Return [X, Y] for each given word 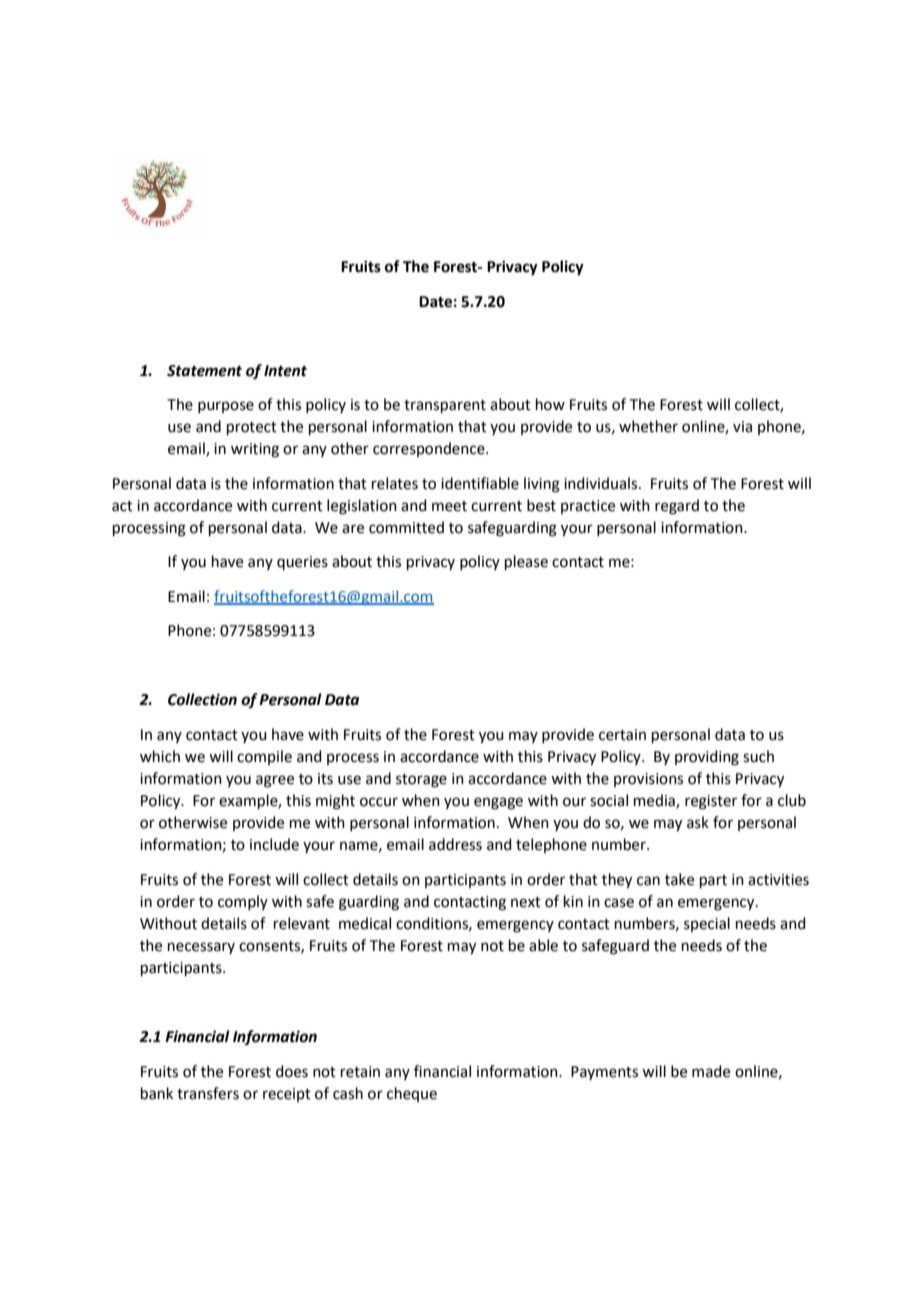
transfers [208, 1093]
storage [421, 781]
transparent [445, 406]
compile [264, 757]
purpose [226, 407]
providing [707, 758]
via [742, 427]
